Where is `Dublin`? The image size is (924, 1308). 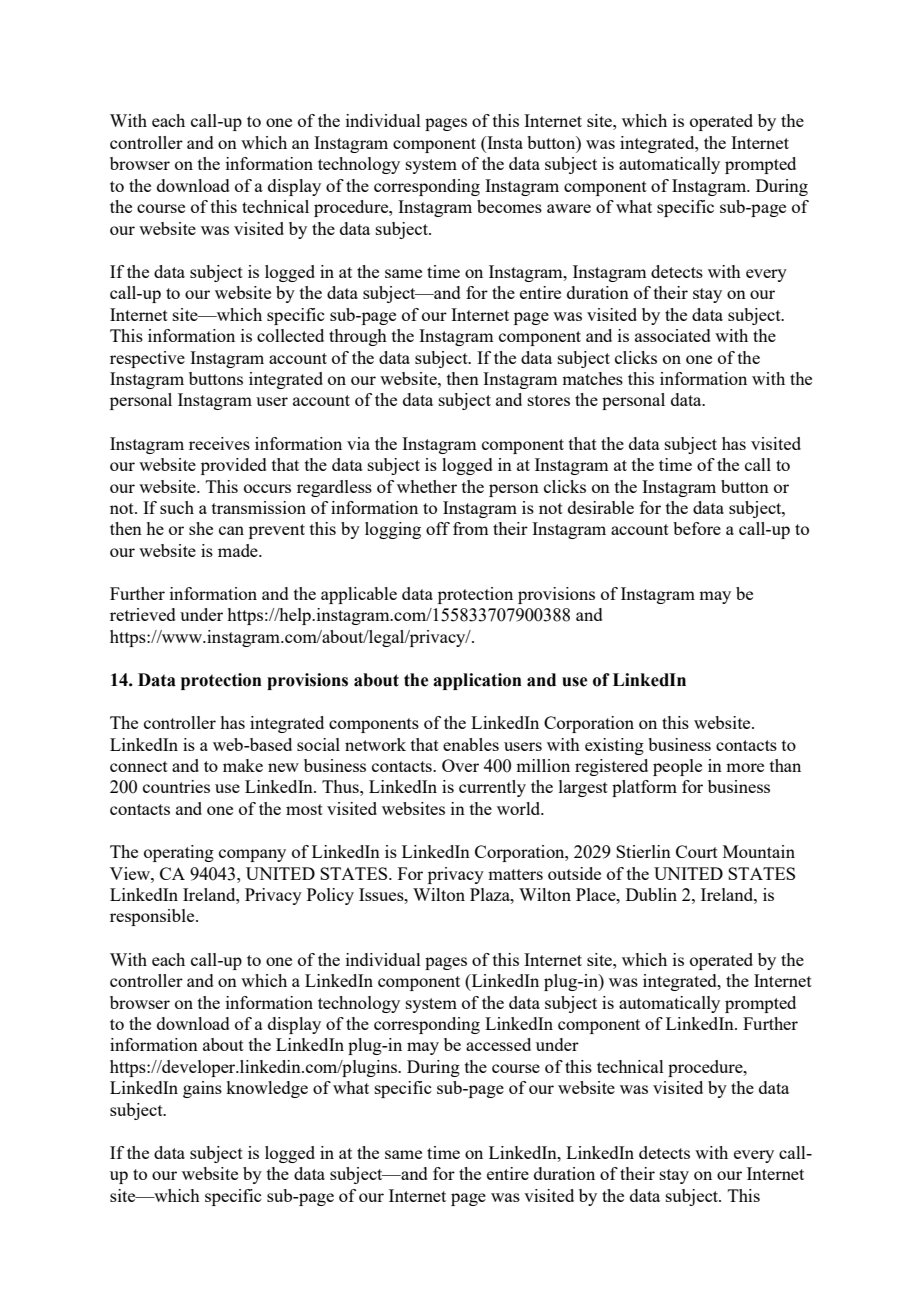 Dublin is located at coordinates (651, 894).
